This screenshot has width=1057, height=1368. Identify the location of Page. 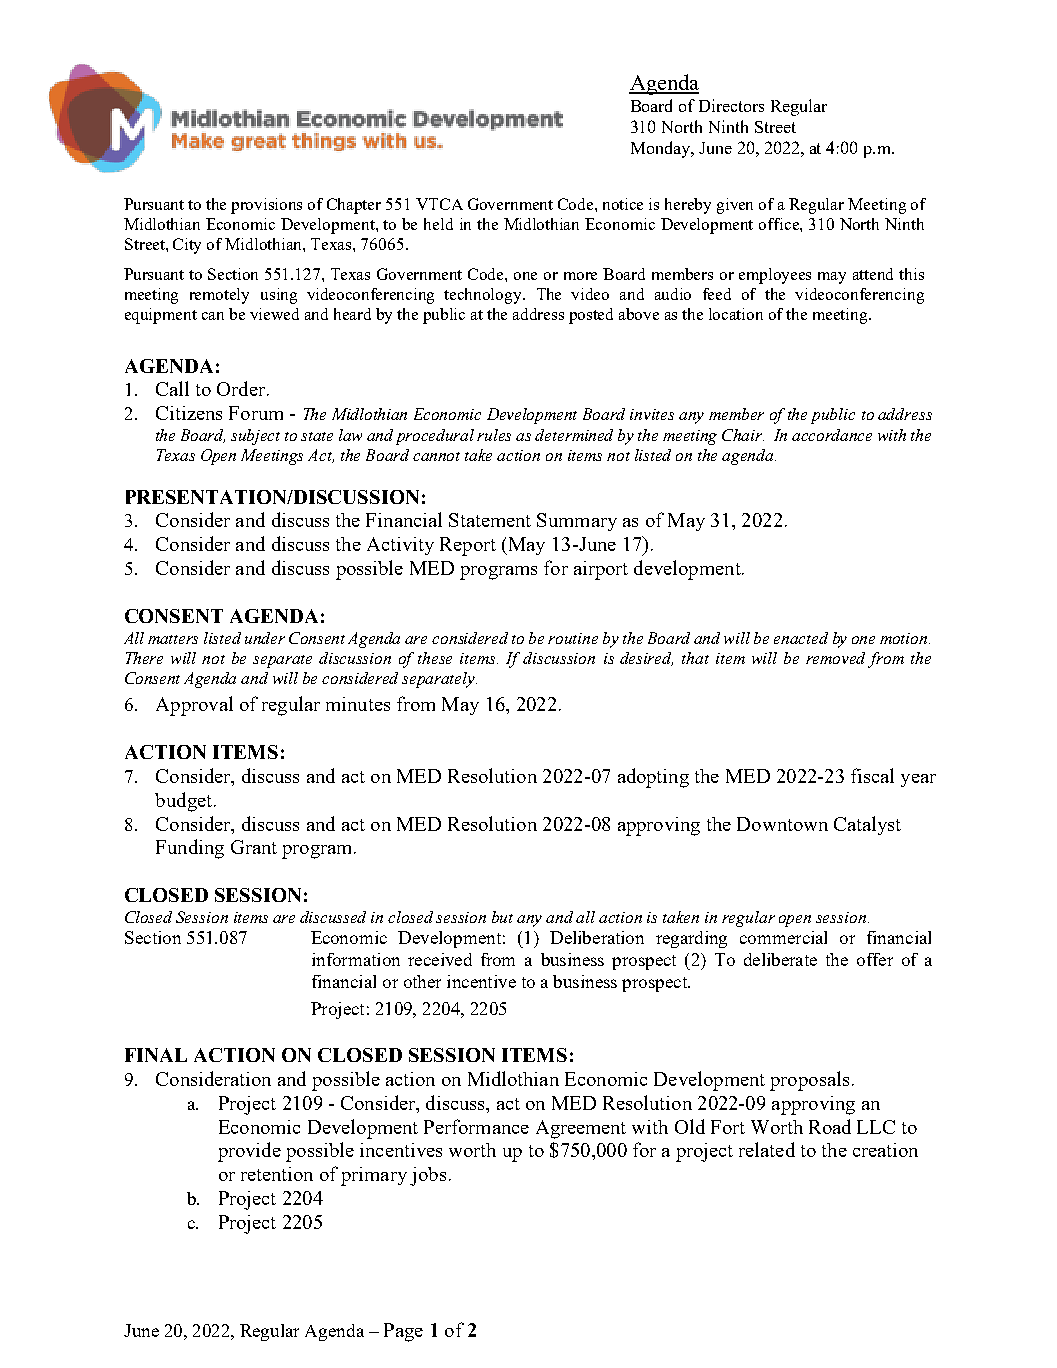
(403, 1332).
